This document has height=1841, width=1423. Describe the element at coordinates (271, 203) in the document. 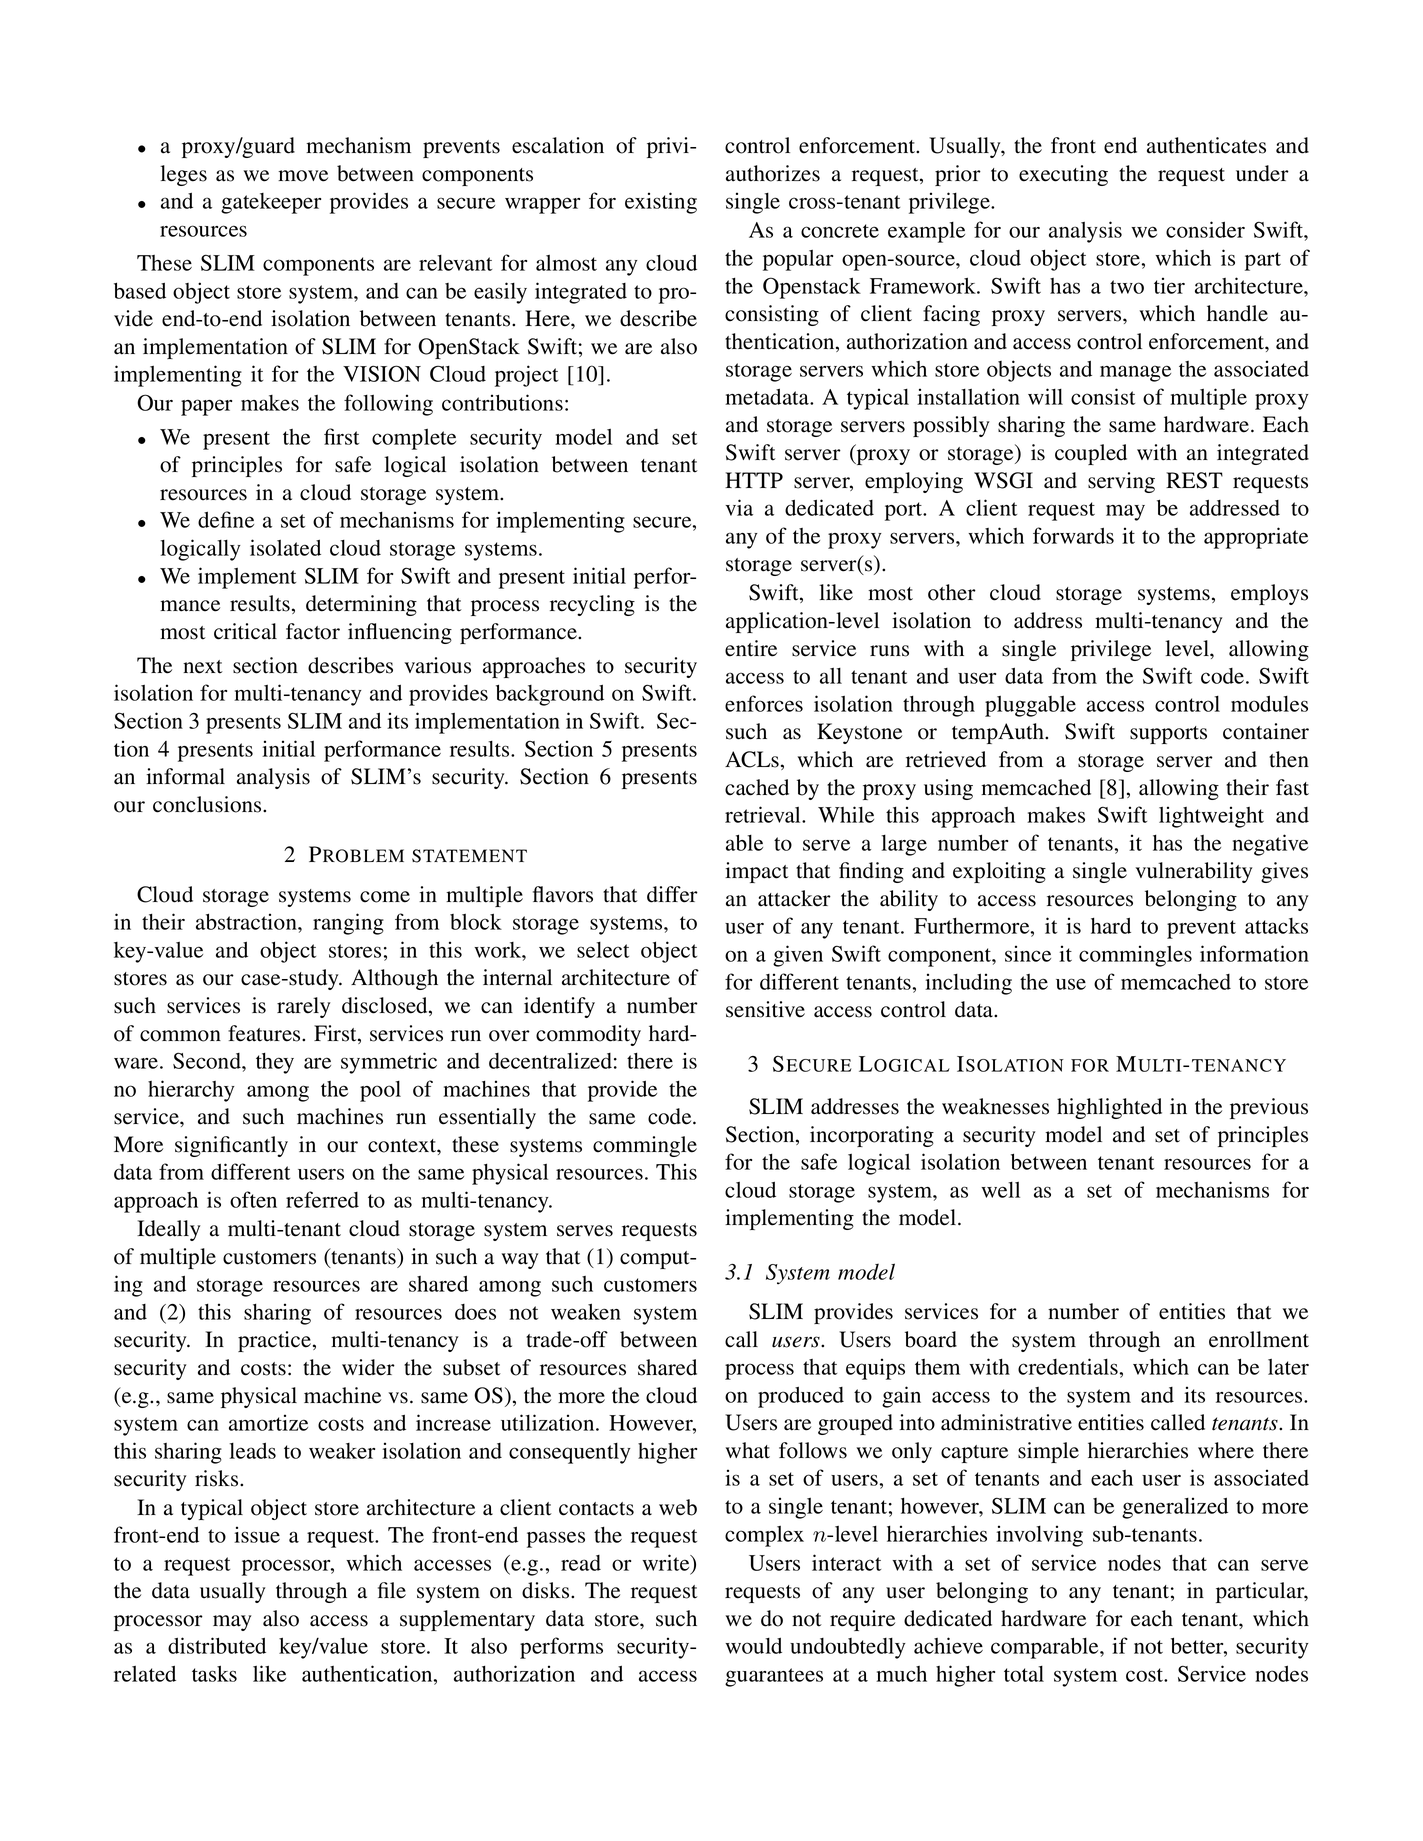

I see `gatekeeper` at that location.
